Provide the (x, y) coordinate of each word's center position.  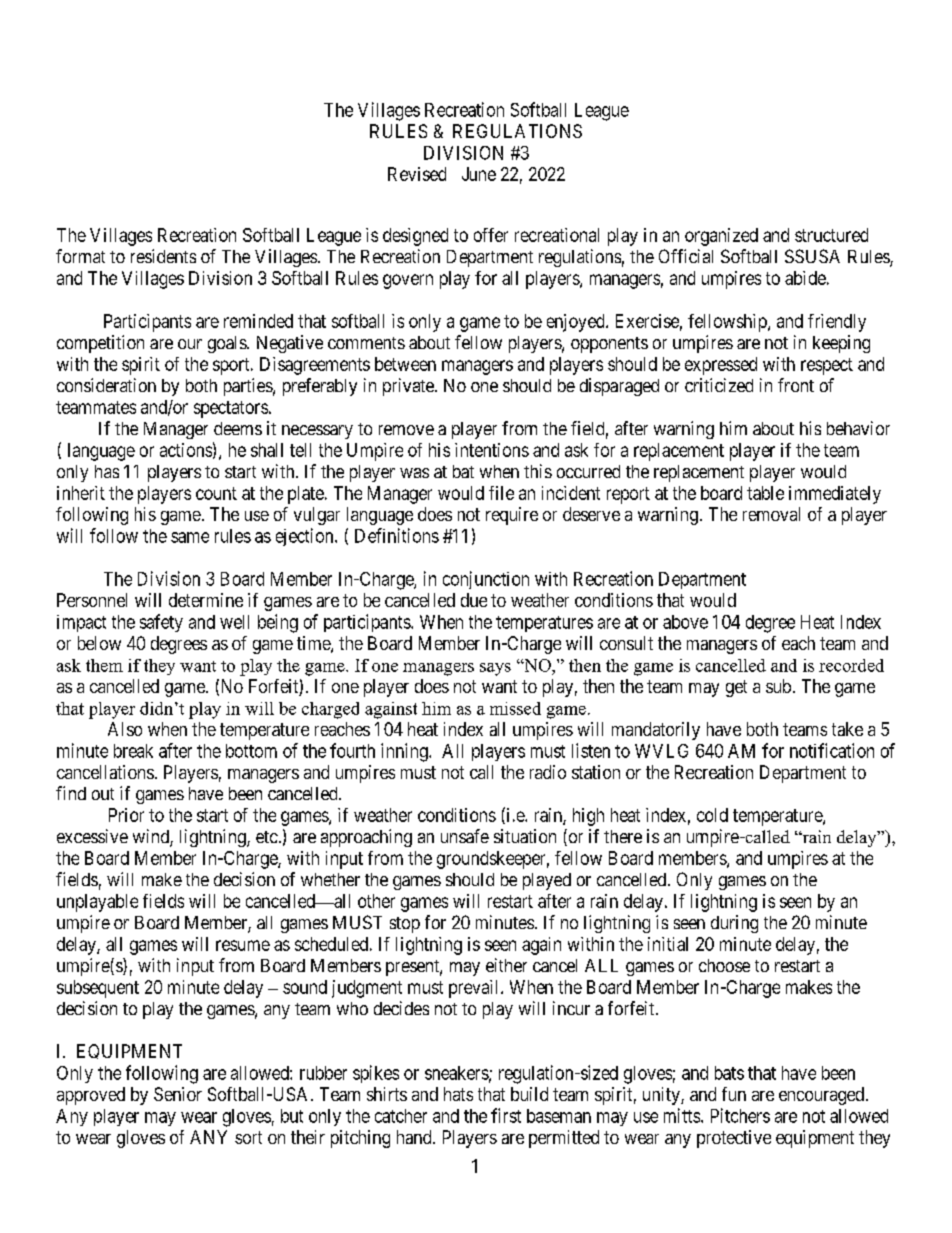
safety (161, 623)
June (479, 174)
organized (721, 237)
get (736, 688)
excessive (92, 836)
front (796, 385)
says (495, 669)
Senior (178, 1094)
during (734, 924)
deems (238, 428)
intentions (492, 450)
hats (458, 1094)
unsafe (465, 836)
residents (163, 256)
